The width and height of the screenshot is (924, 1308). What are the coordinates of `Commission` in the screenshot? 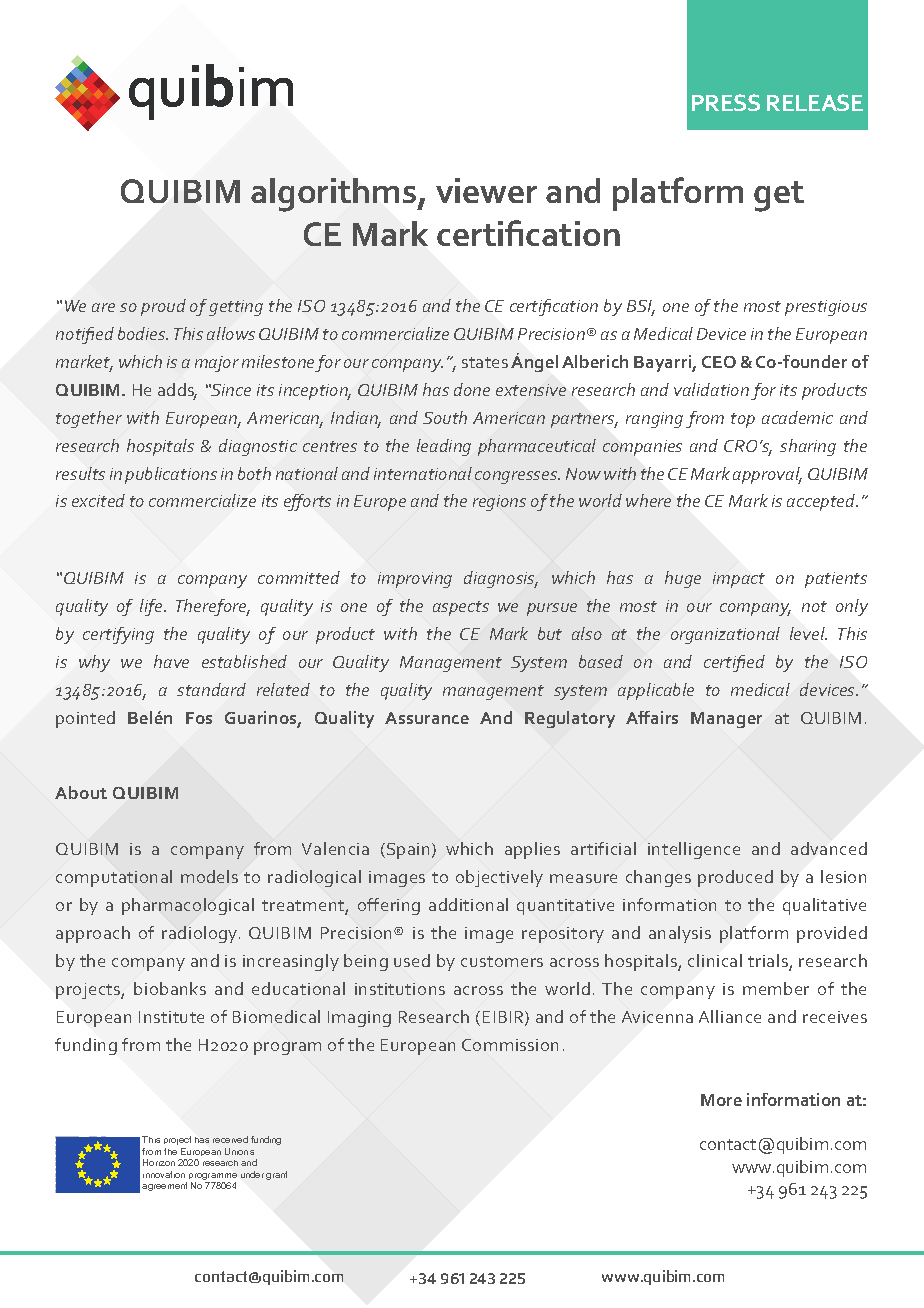 It's located at (510, 1045).
